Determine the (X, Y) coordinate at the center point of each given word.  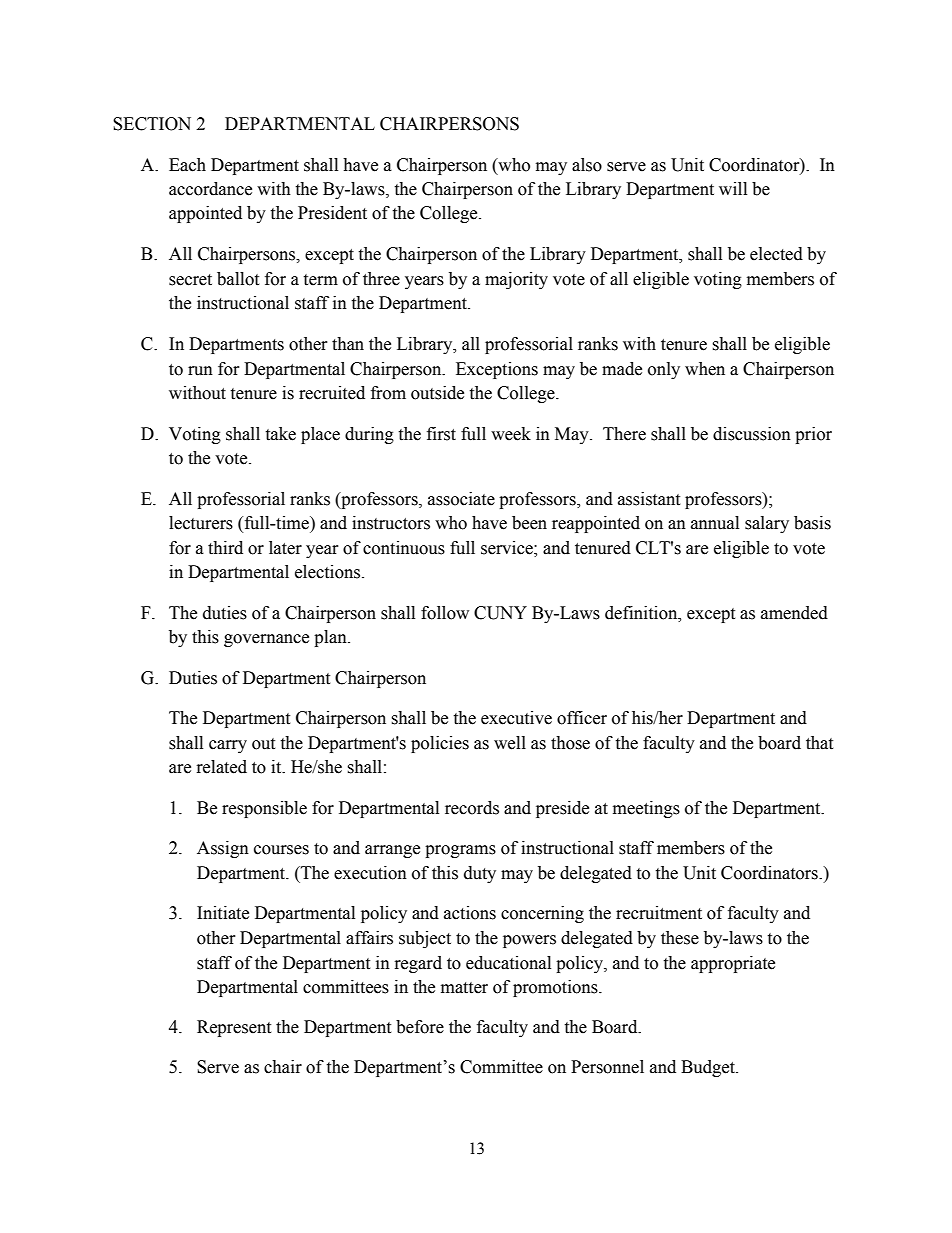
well (510, 743)
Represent (234, 1028)
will (733, 188)
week (511, 434)
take (280, 434)
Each (187, 165)
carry (228, 746)
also (587, 165)
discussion (752, 434)
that (819, 743)
